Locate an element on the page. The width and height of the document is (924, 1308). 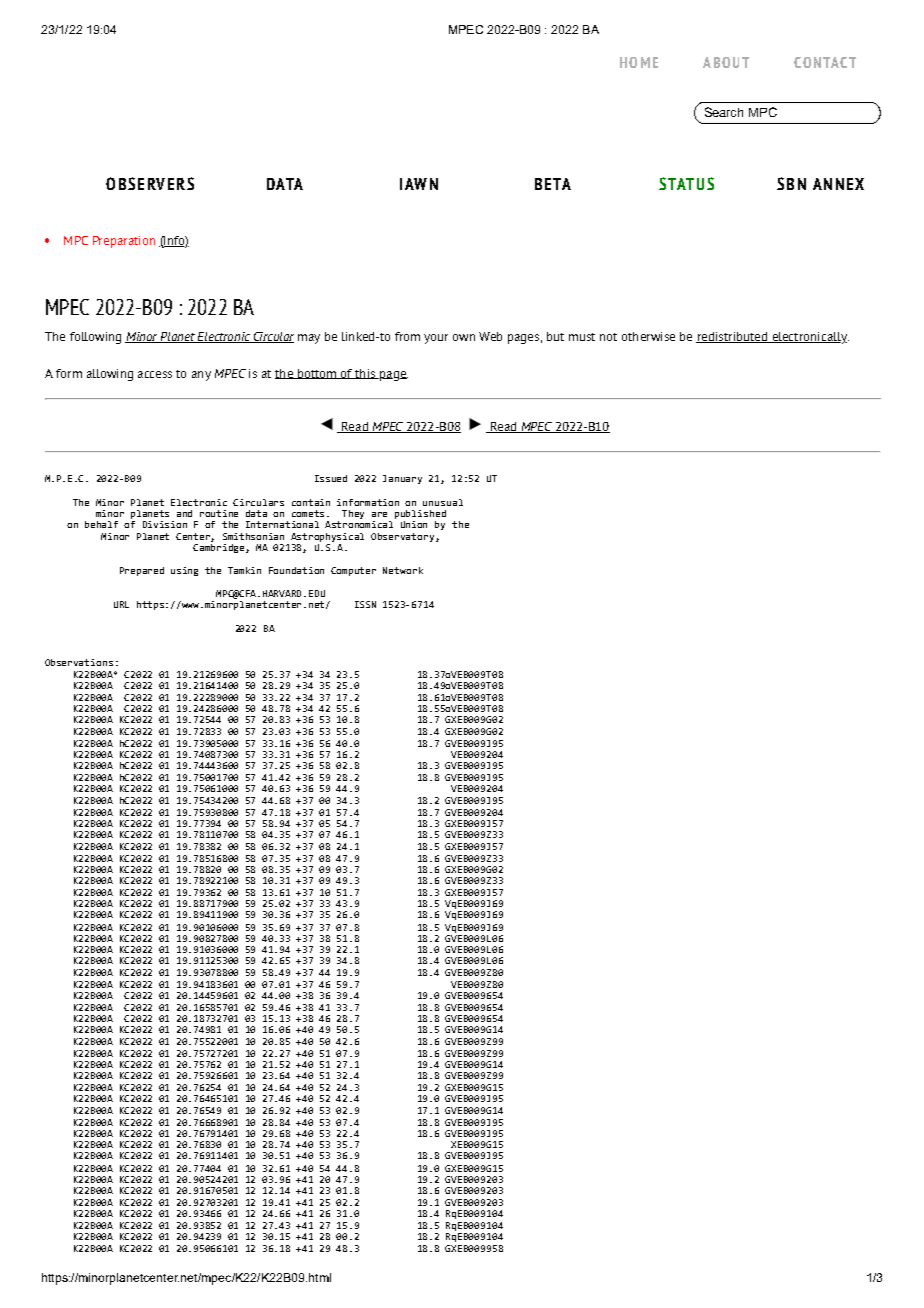
Preparation is located at coordinates (124, 242).
